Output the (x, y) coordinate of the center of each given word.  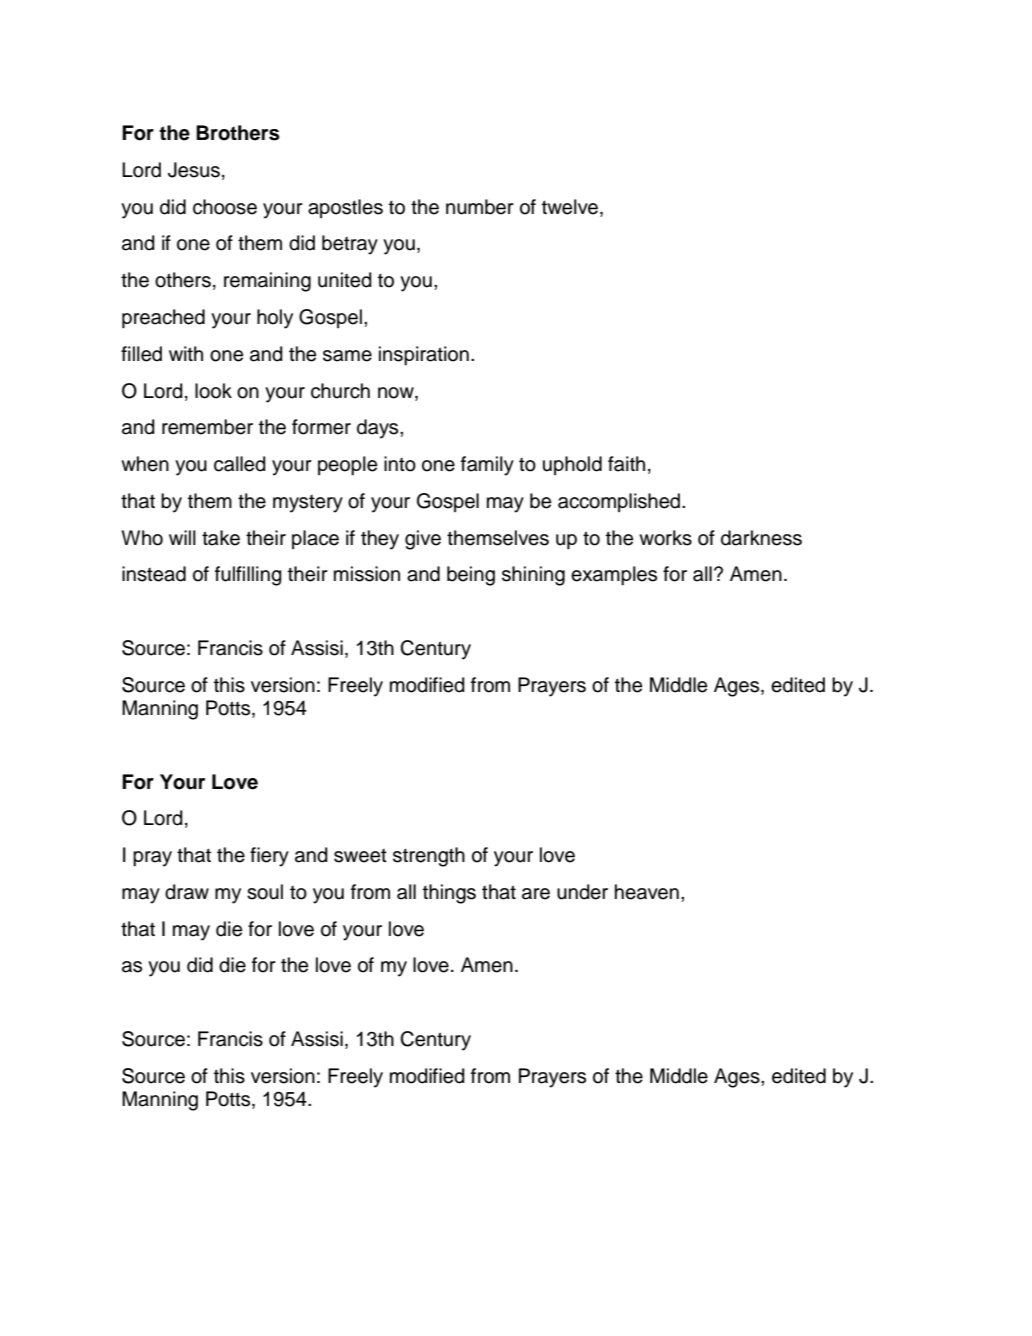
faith (626, 464)
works (665, 538)
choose (225, 207)
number (480, 207)
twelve (571, 207)
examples (614, 576)
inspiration (424, 356)
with (186, 353)
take (221, 538)
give (423, 540)
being (471, 576)
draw (187, 892)
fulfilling (248, 576)
